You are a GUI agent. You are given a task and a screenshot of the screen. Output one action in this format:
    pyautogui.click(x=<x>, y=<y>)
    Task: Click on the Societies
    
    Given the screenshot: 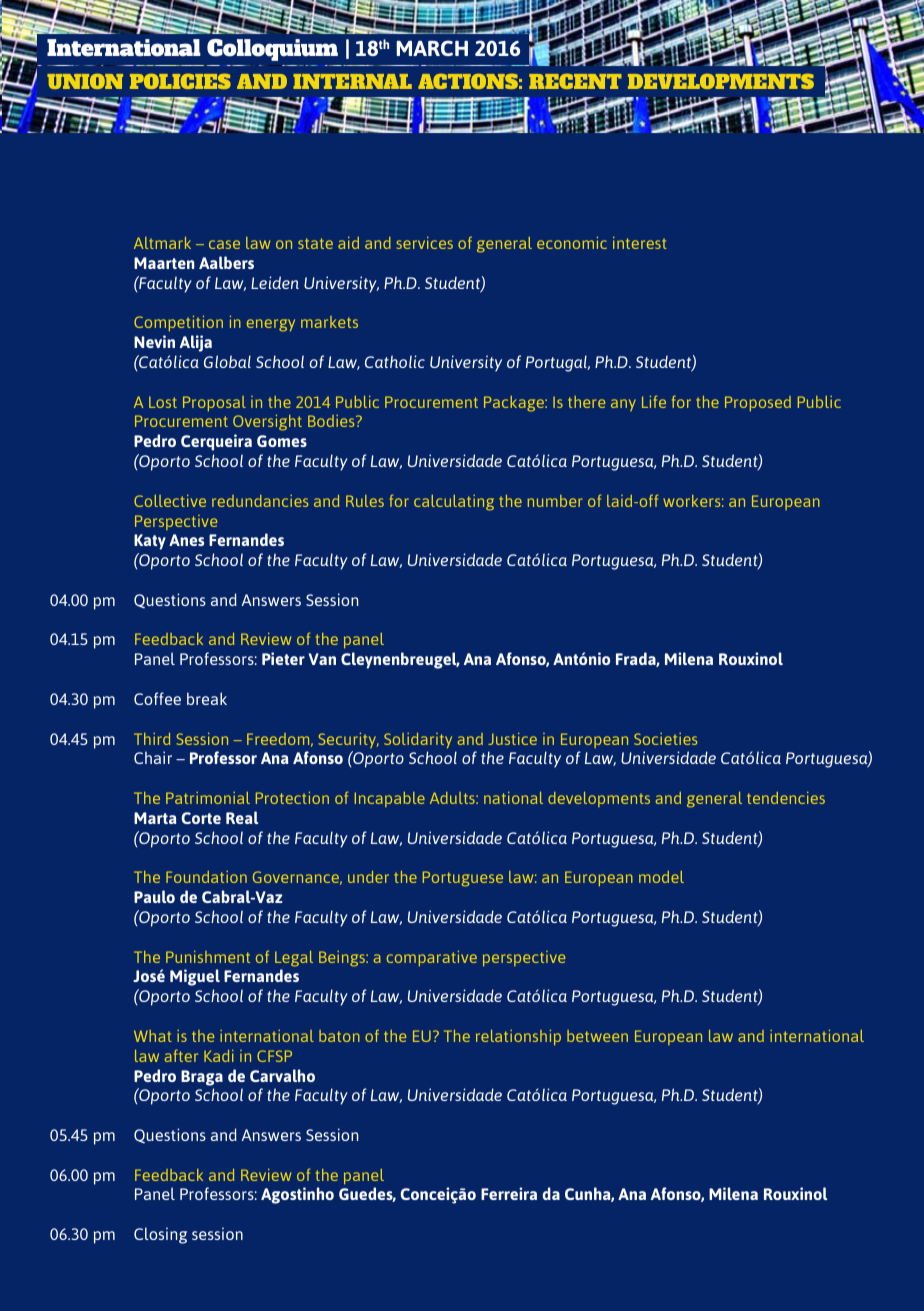 What is the action you would take?
    pyautogui.click(x=665, y=739)
